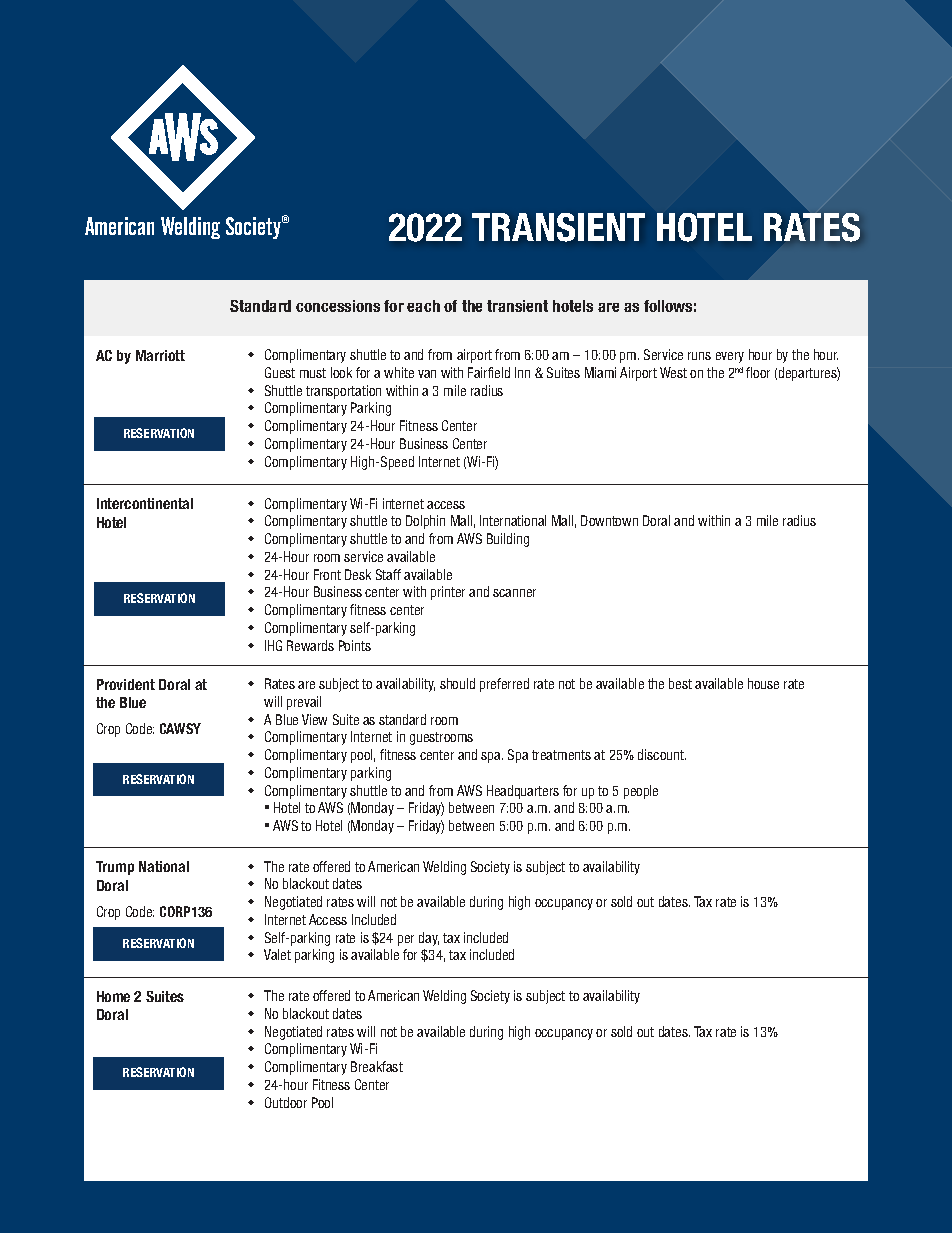  Describe the element at coordinates (126, 684) in the image. I see `Provident` at that location.
